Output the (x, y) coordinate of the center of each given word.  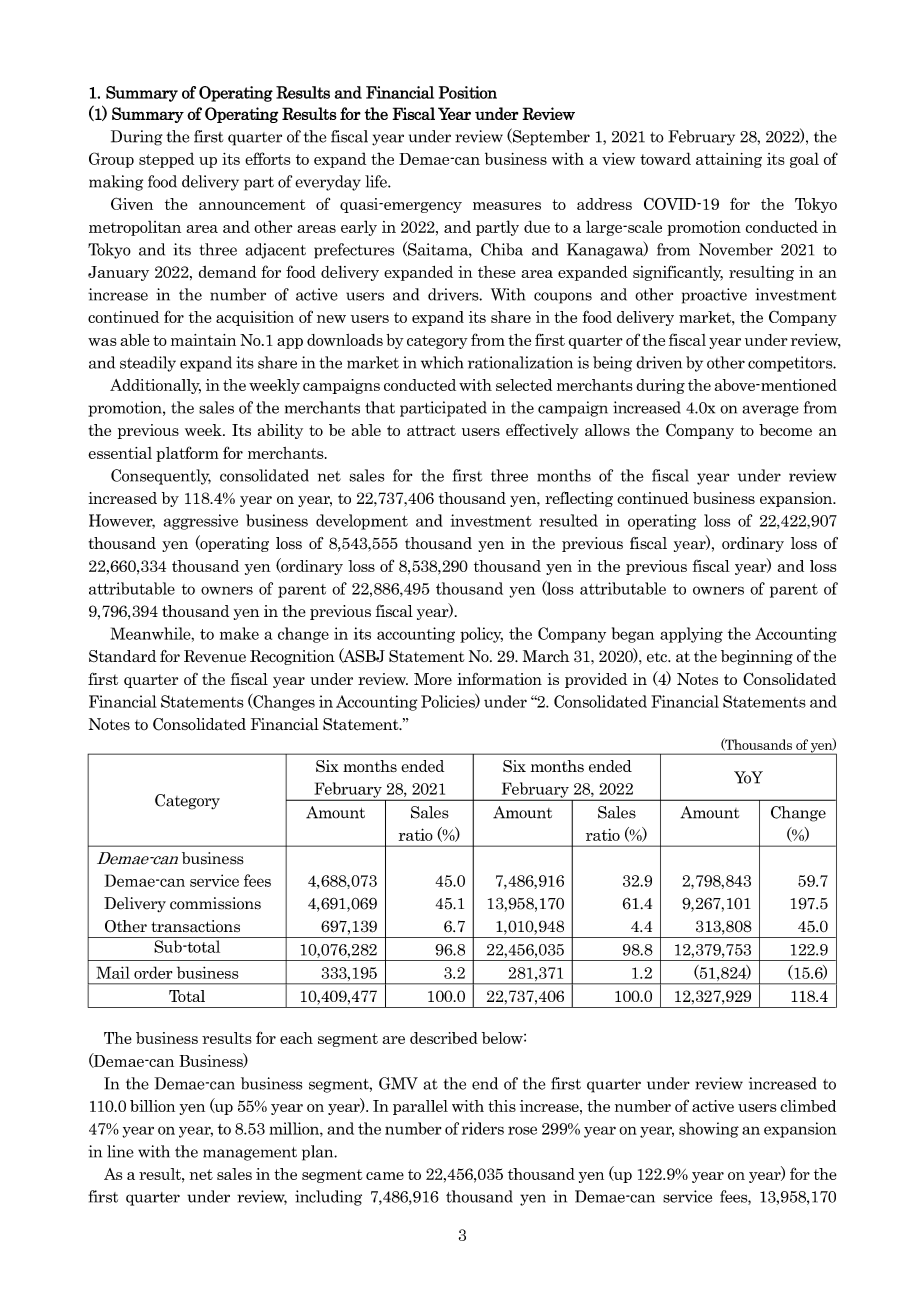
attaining (729, 160)
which (442, 362)
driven (659, 362)
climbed (808, 1106)
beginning (757, 657)
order (153, 972)
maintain (203, 340)
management (250, 1154)
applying (691, 635)
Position (468, 92)
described (444, 1038)
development (362, 522)
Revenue (215, 656)
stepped (166, 160)
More (433, 679)
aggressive (201, 522)
